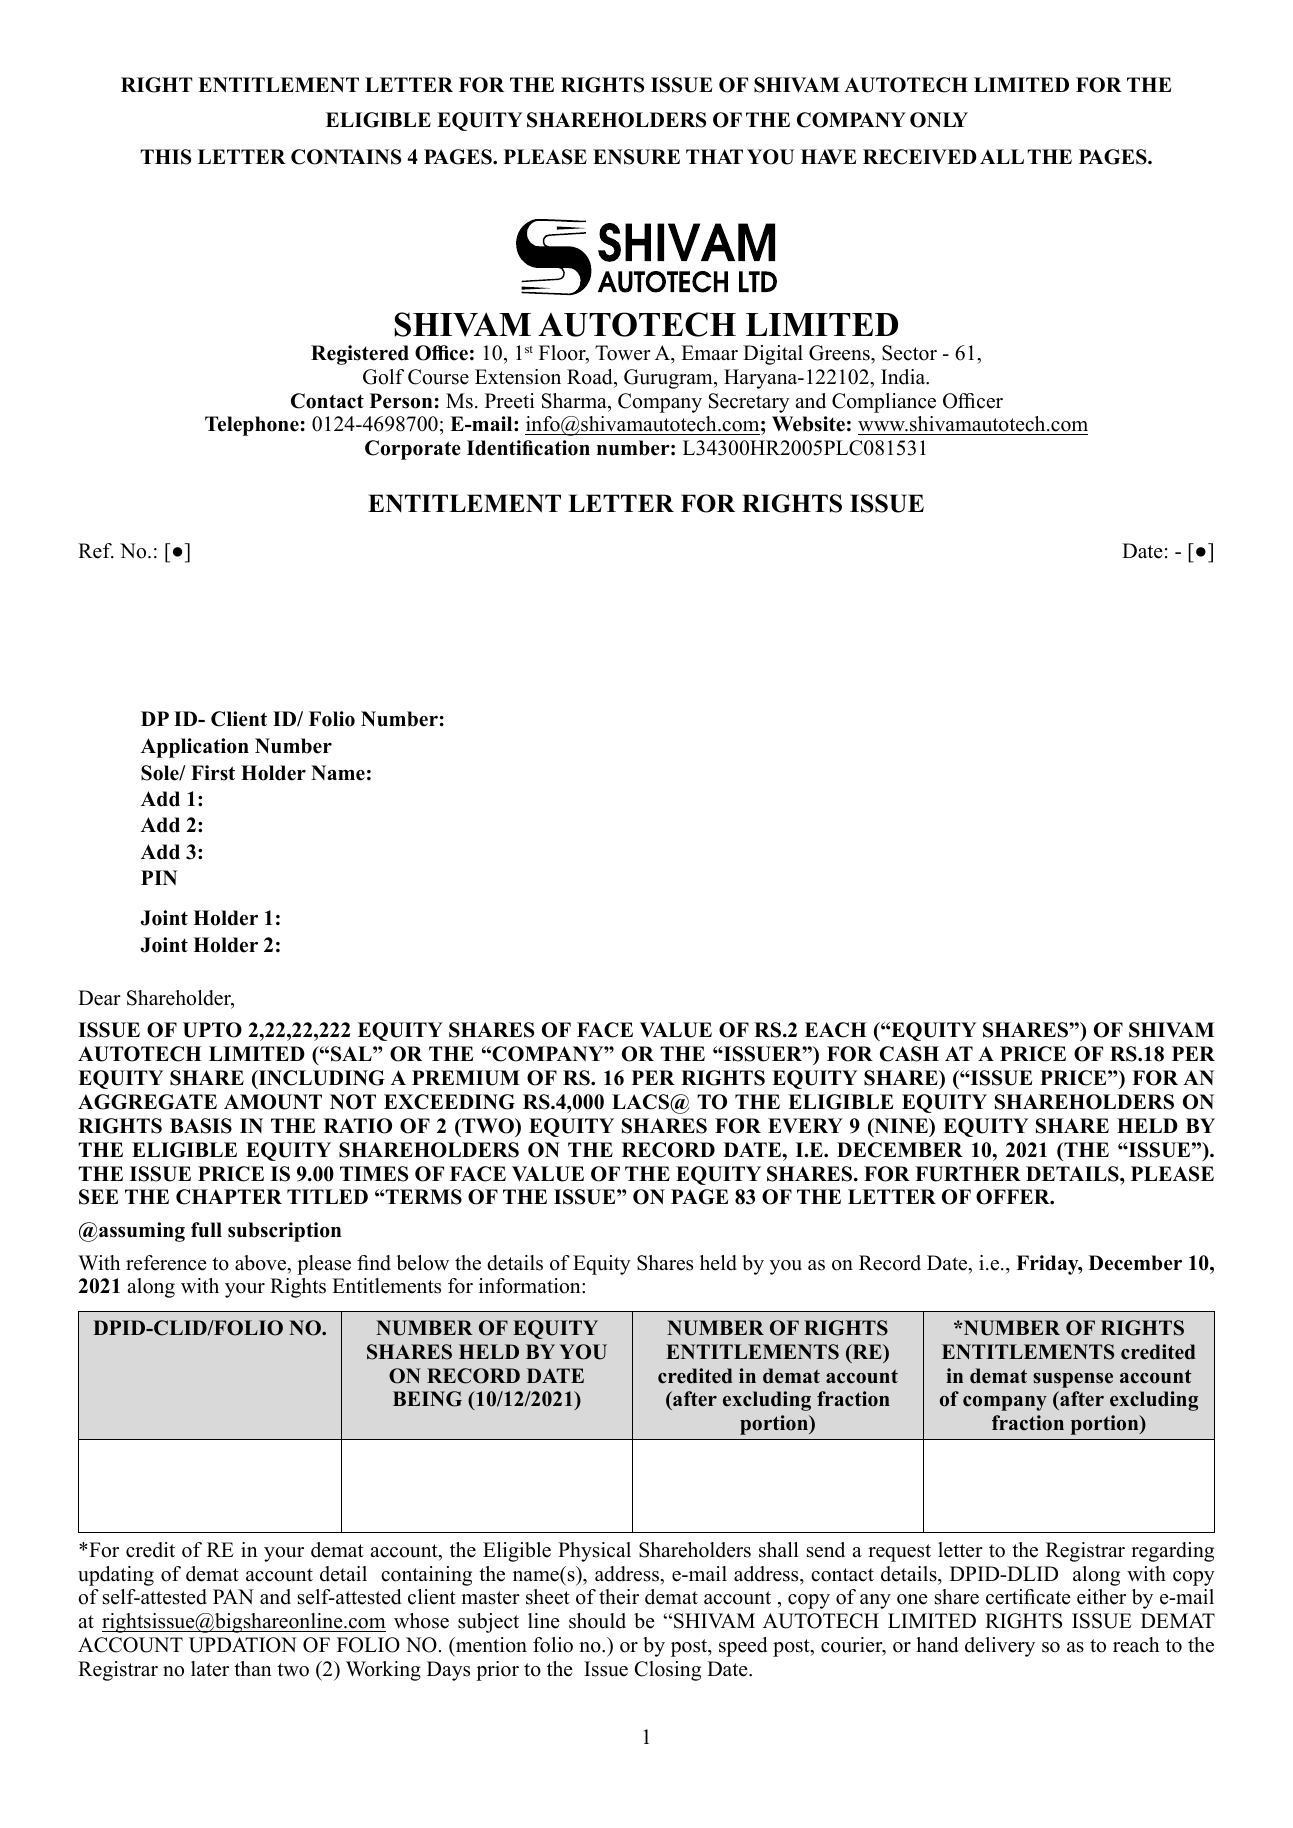 The height and width of the image is (1828, 1293). I want to click on ENSURE, so click(636, 157).
